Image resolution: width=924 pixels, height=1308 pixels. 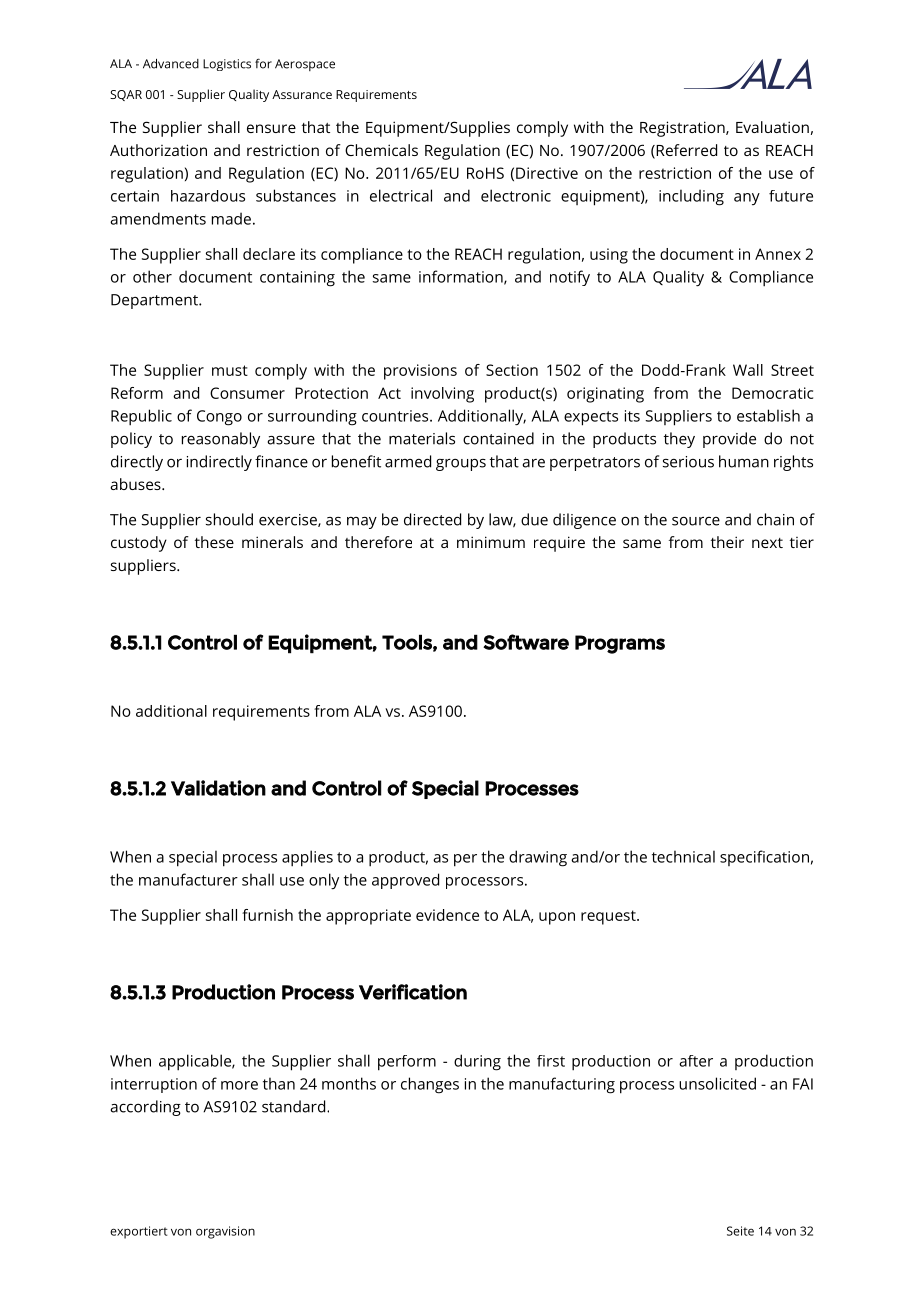 What do you see at coordinates (430, 1085) in the screenshot?
I see `changes` at bounding box center [430, 1085].
